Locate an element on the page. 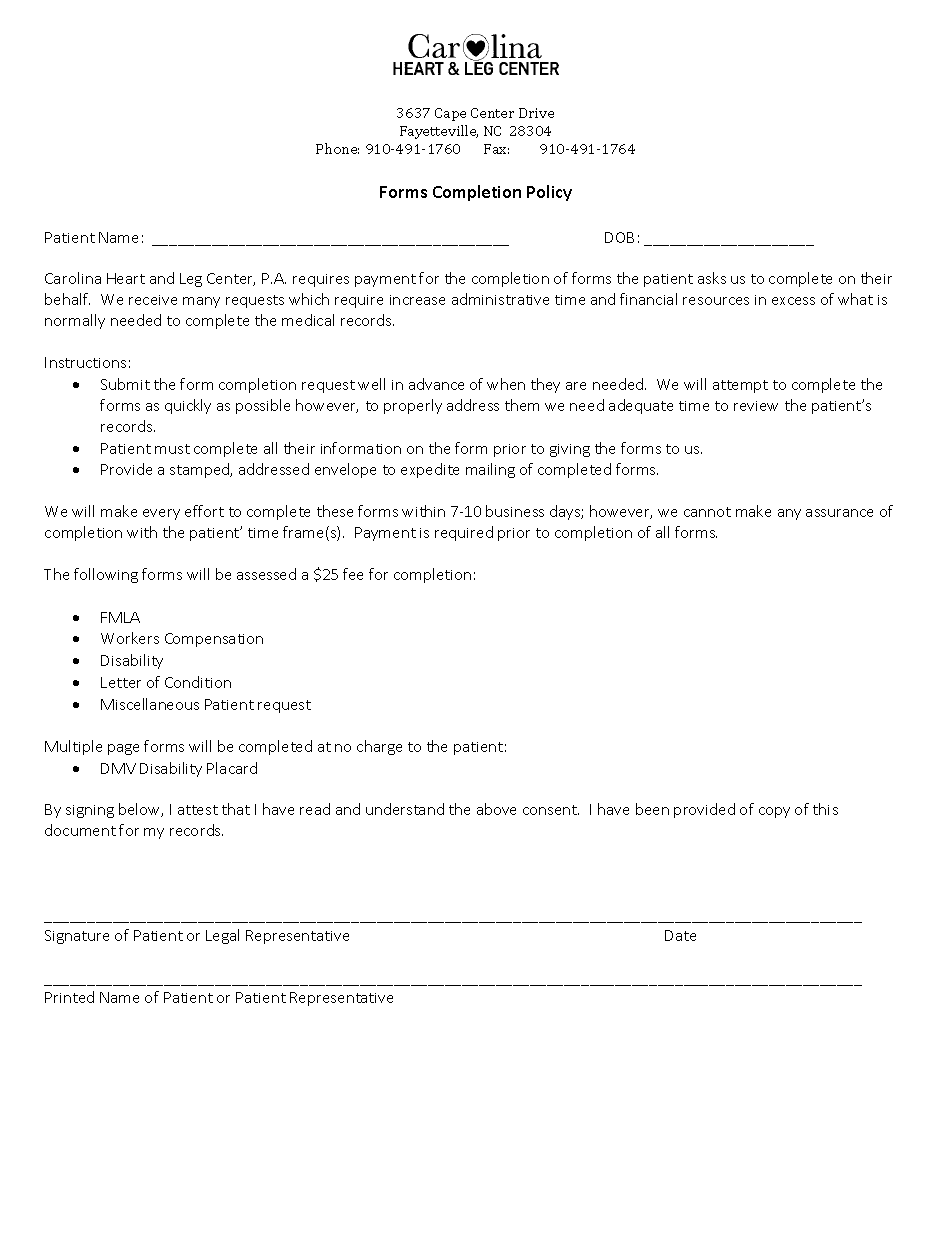 The image size is (952, 1233). DOB is located at coordinates (619, 237).
